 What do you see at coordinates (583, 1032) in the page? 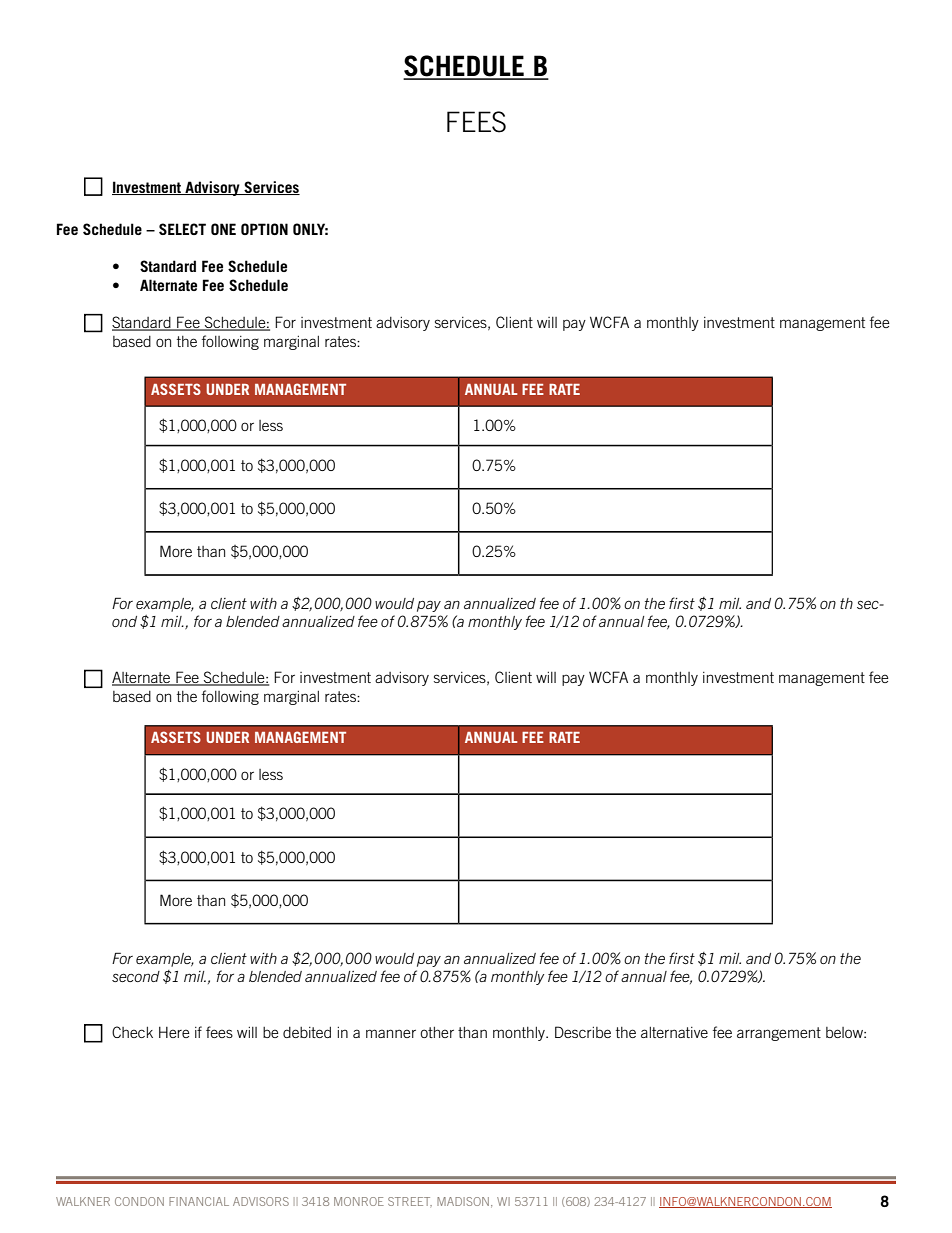
I see `Describe` at bounding box center [583, 1032].
